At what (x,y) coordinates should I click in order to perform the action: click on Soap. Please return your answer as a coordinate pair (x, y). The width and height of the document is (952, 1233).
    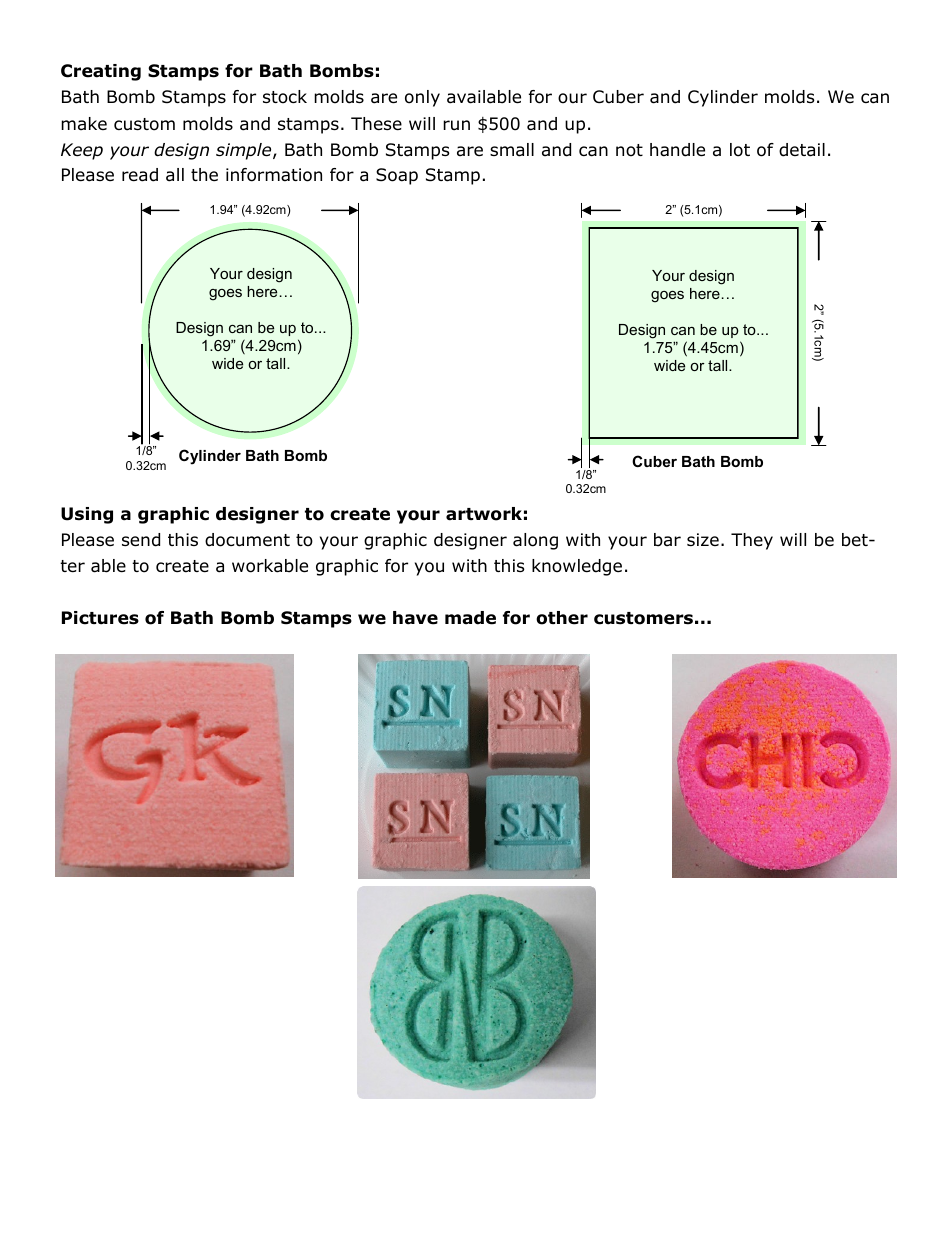
    Looking at the image, I should click on (397, 176).
